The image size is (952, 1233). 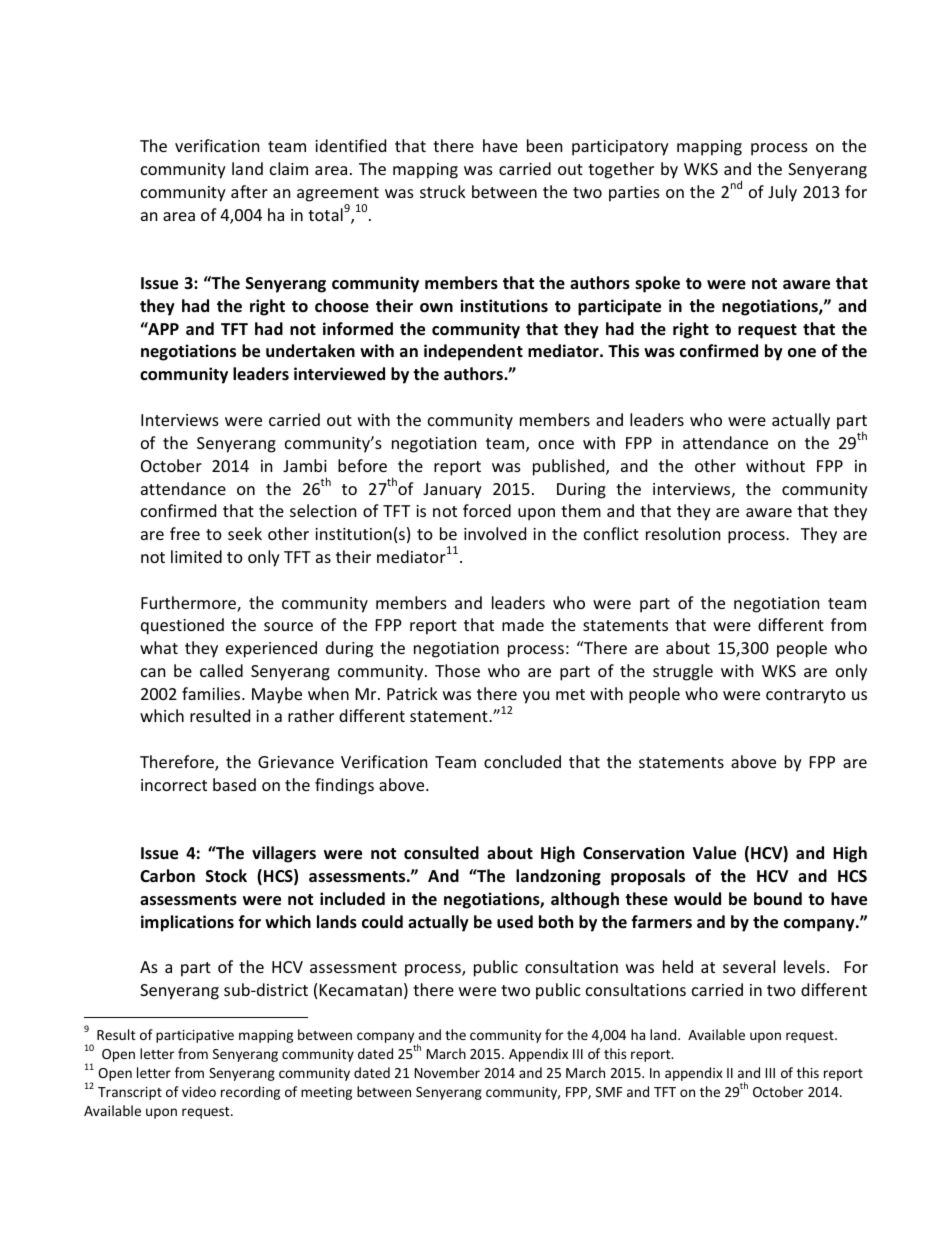 What do you see at coordinates (249, 191) in the screenshot?
I see `after` at bounding box center [249, 191].
